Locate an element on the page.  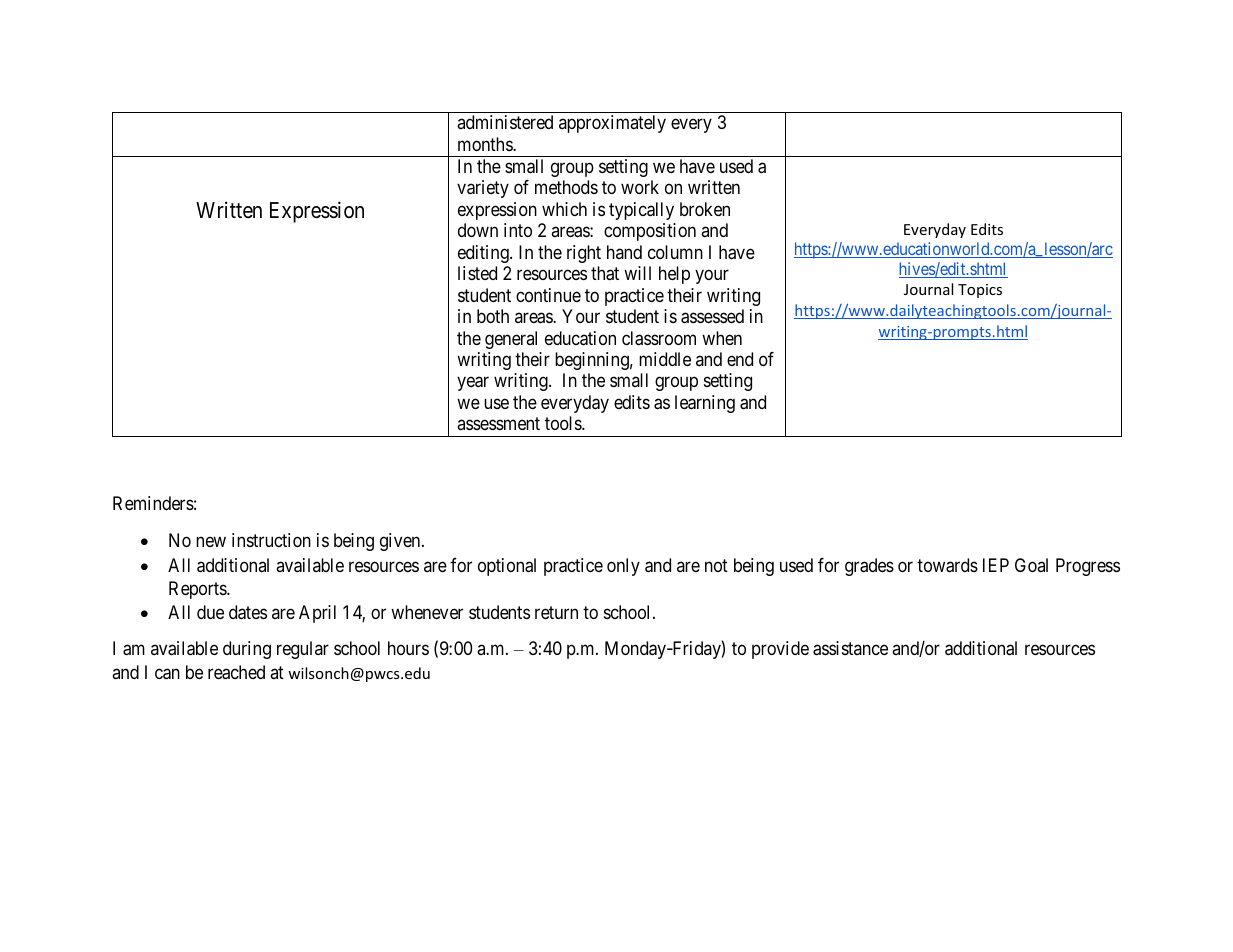
year is located at coordinates (473, 384).
